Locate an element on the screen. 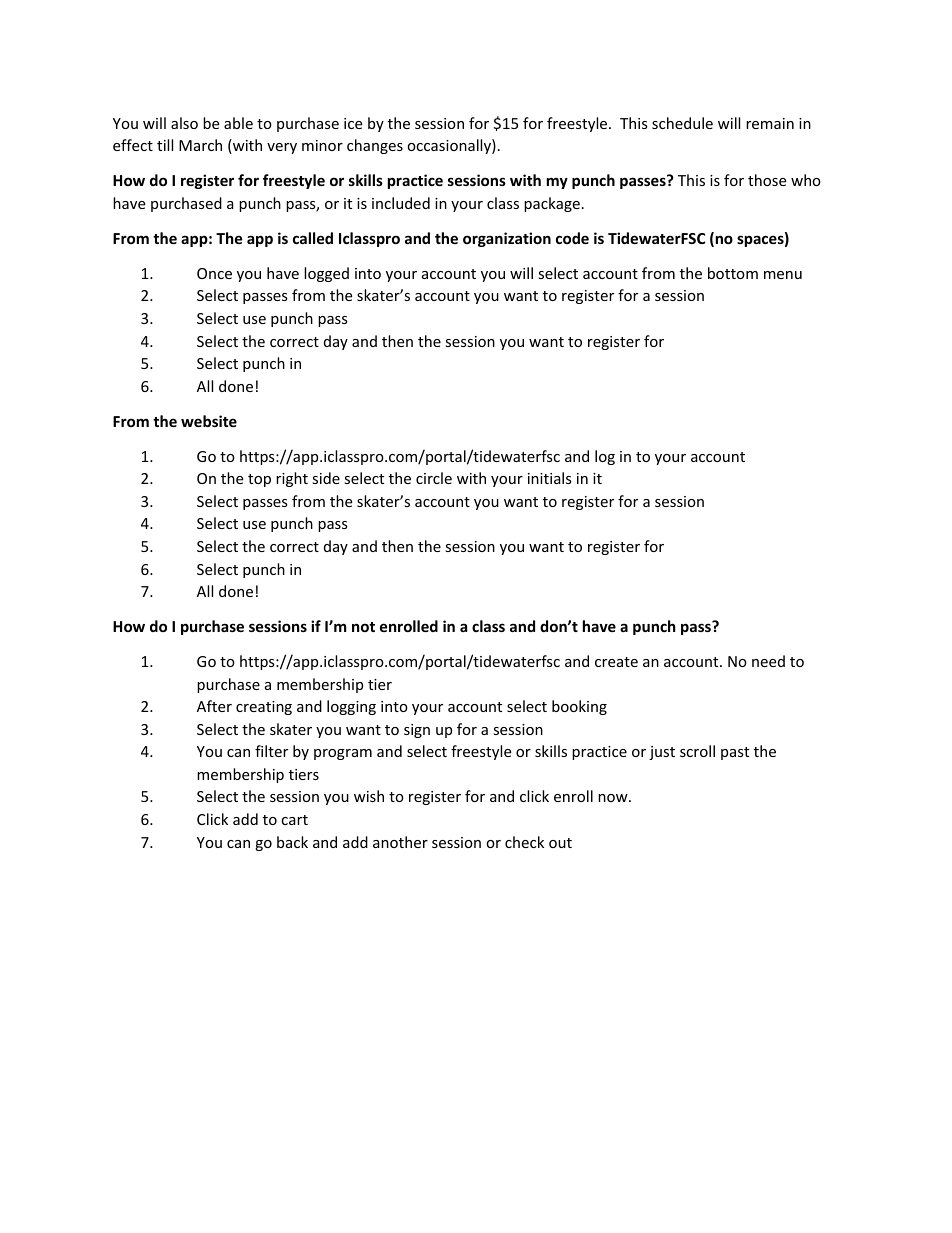 Image resolution: width=952 pixels, height=1233 pixels. website is located at coordinates (209, 421).
